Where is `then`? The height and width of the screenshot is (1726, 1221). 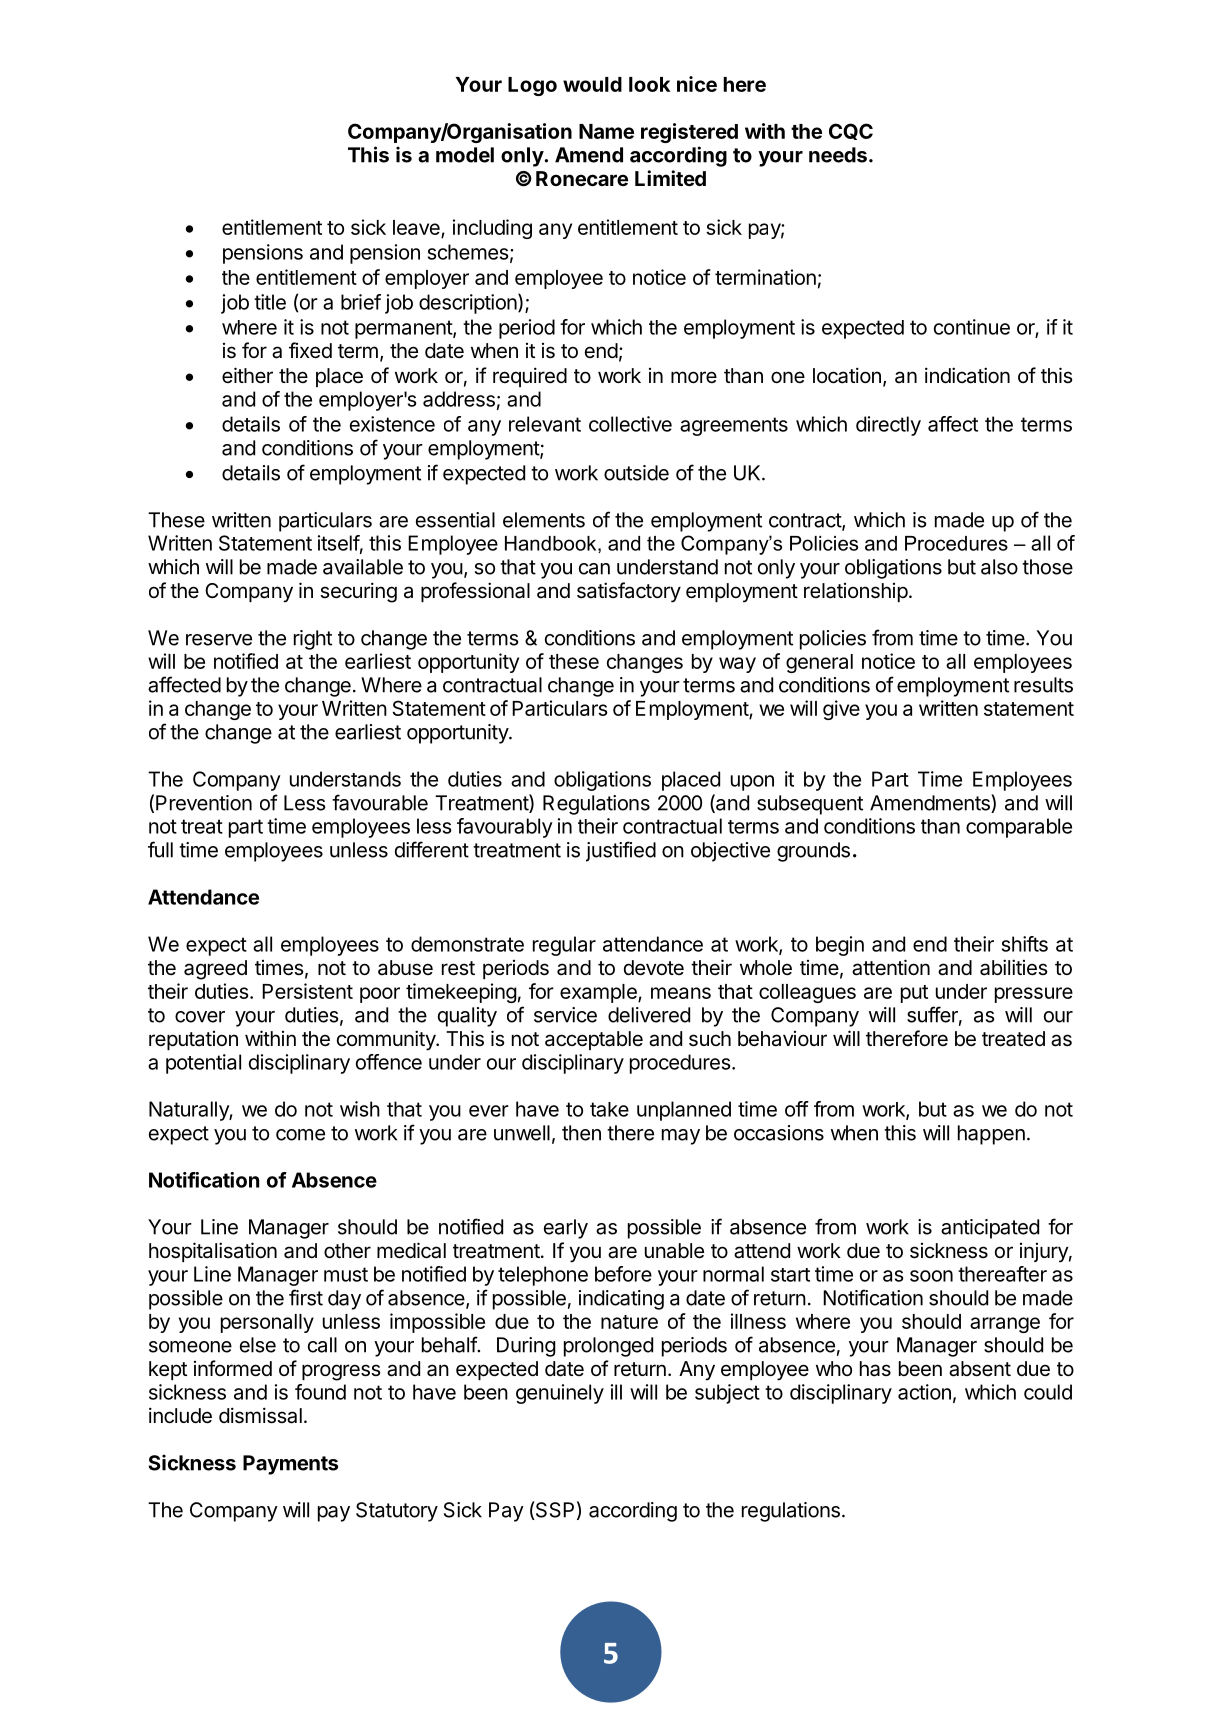
then is located at coordinates (581, 1133).
